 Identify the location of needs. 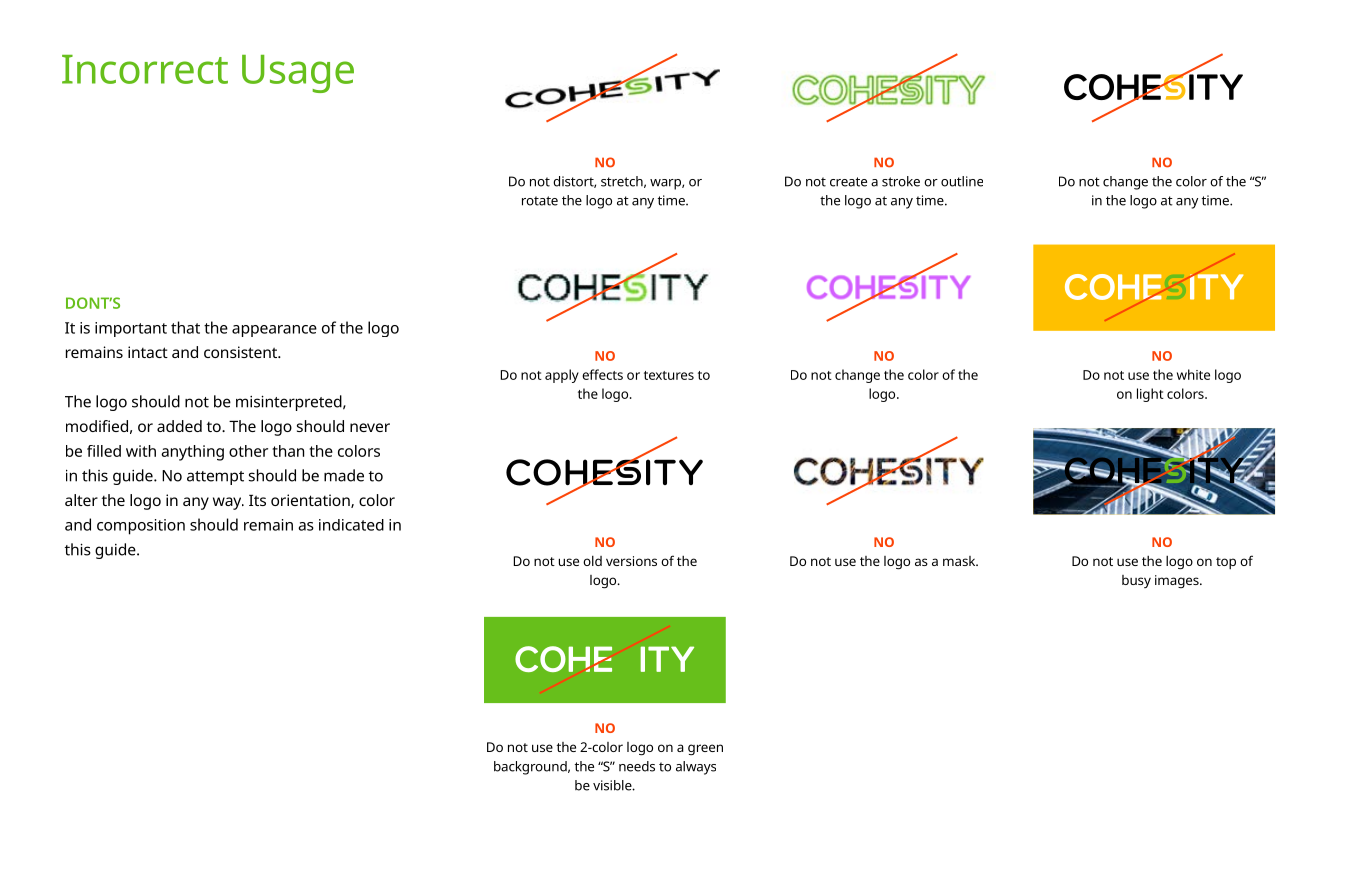
(637, 766).
